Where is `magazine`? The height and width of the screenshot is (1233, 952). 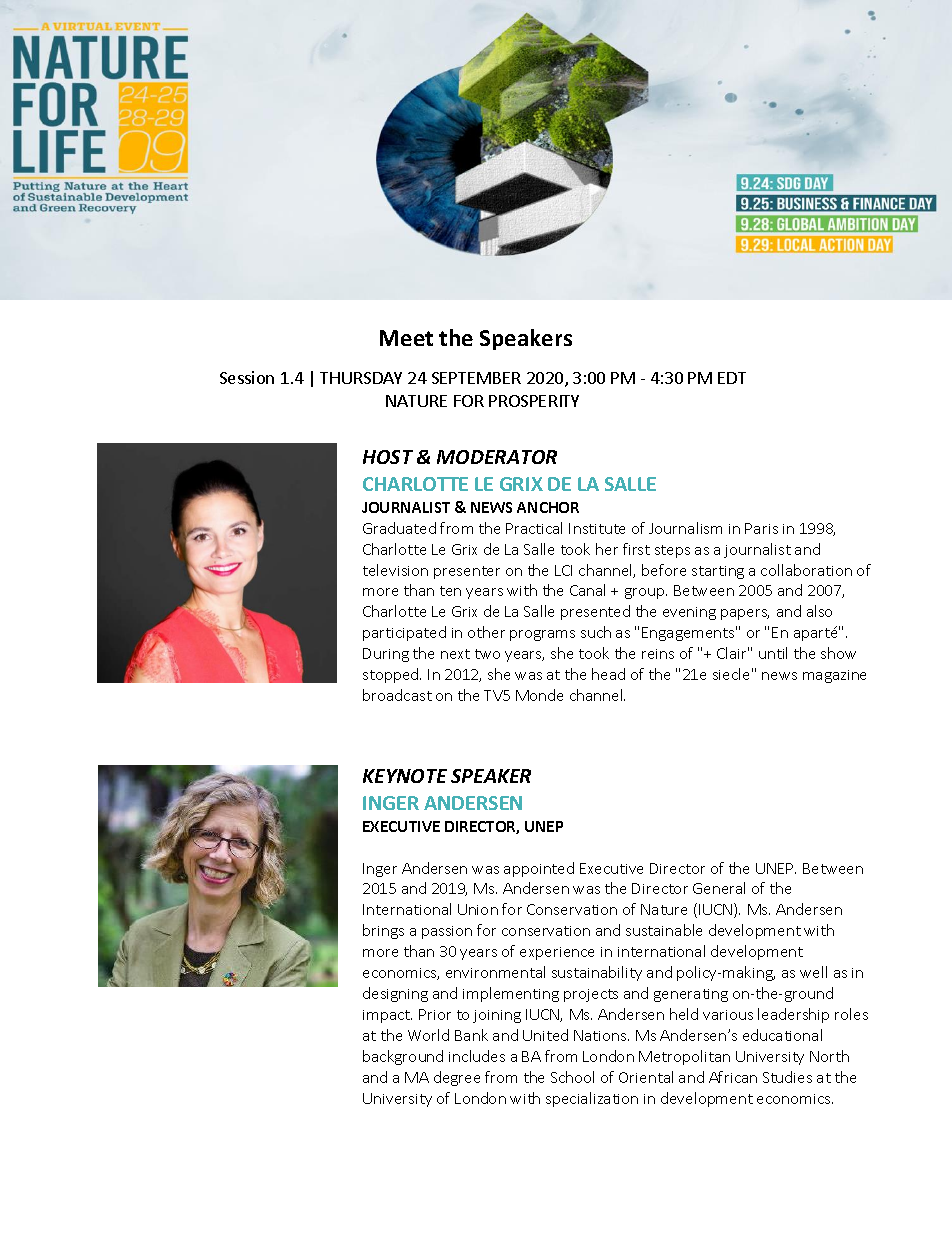 magazine is located at coordinates (834, 676).
